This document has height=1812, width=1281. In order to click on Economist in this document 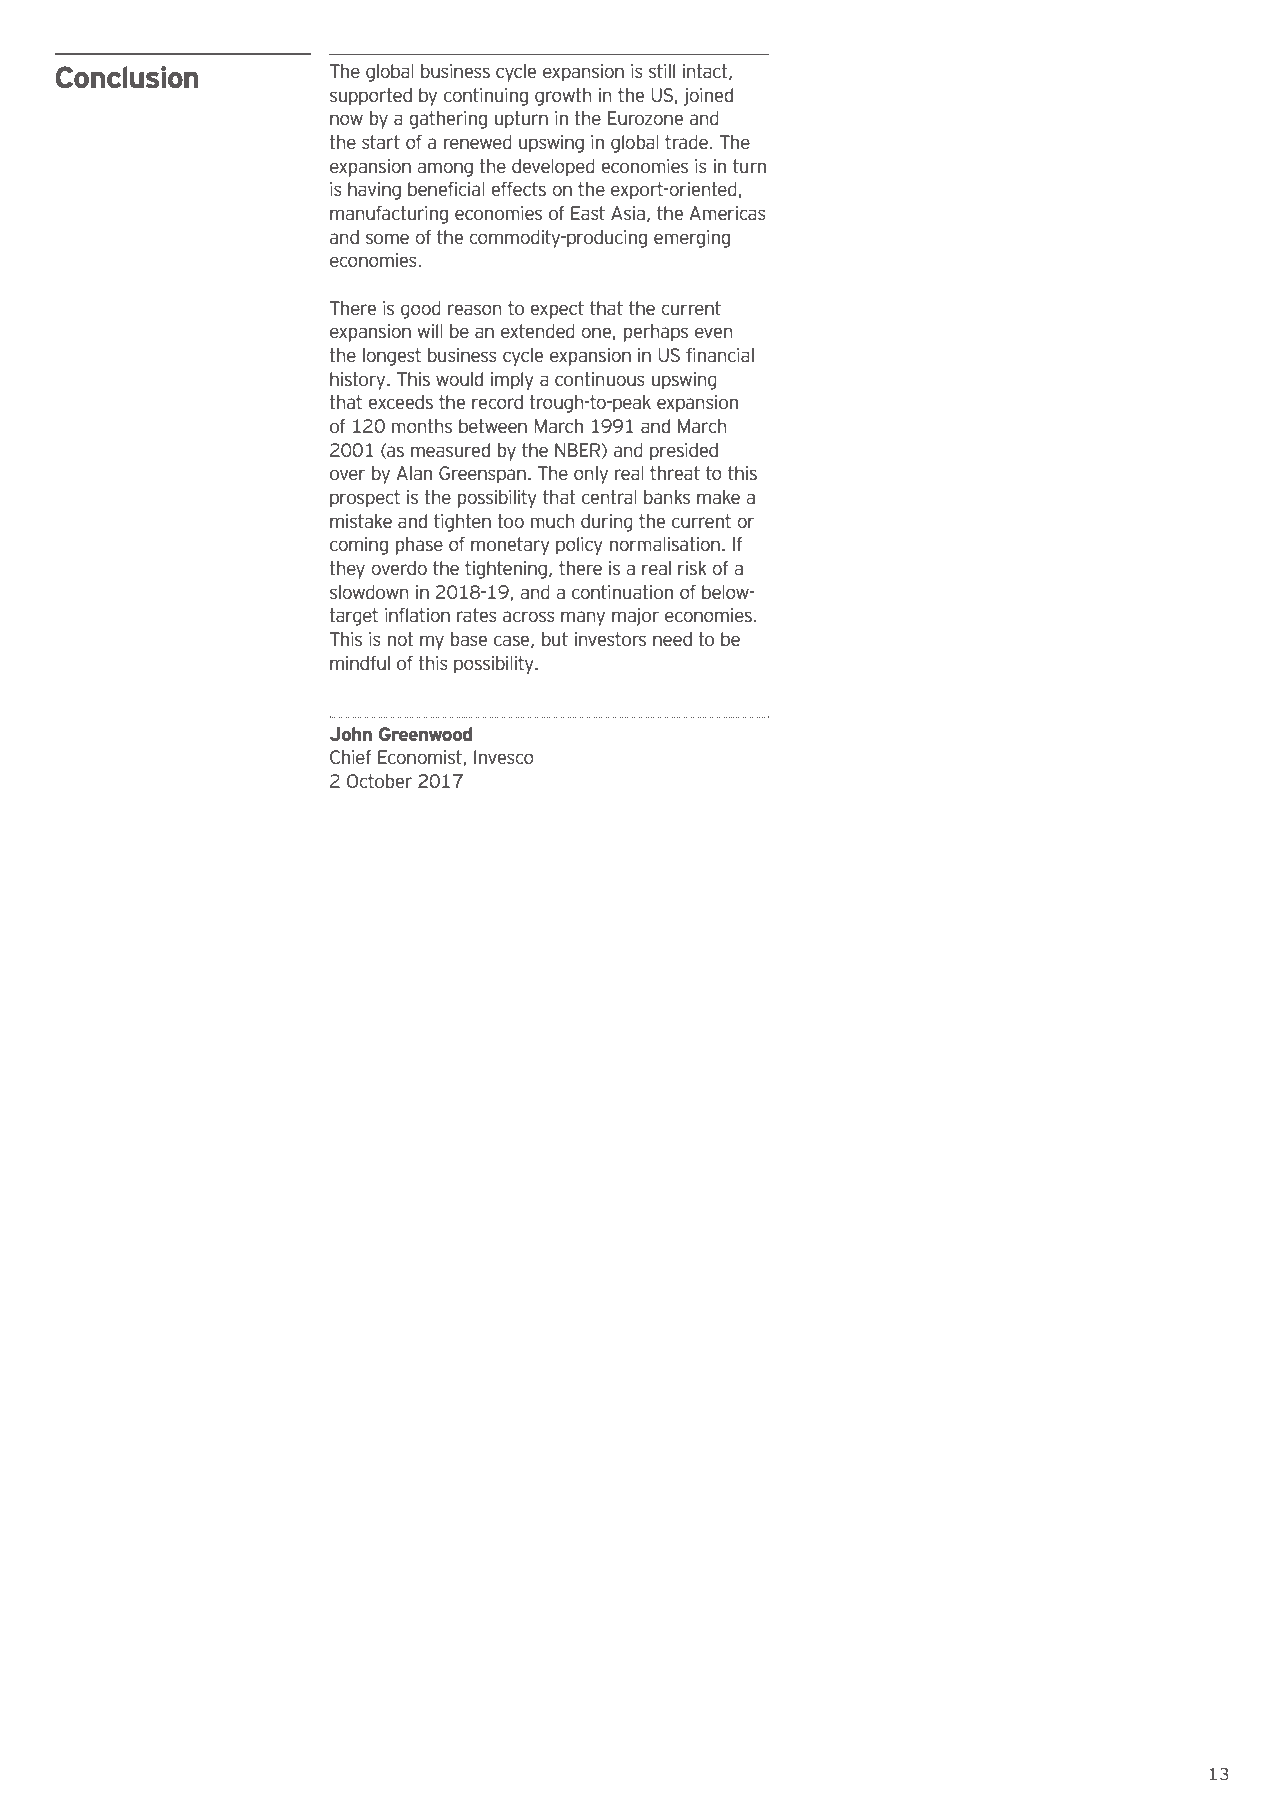, I will do `click(420, 757)`.
